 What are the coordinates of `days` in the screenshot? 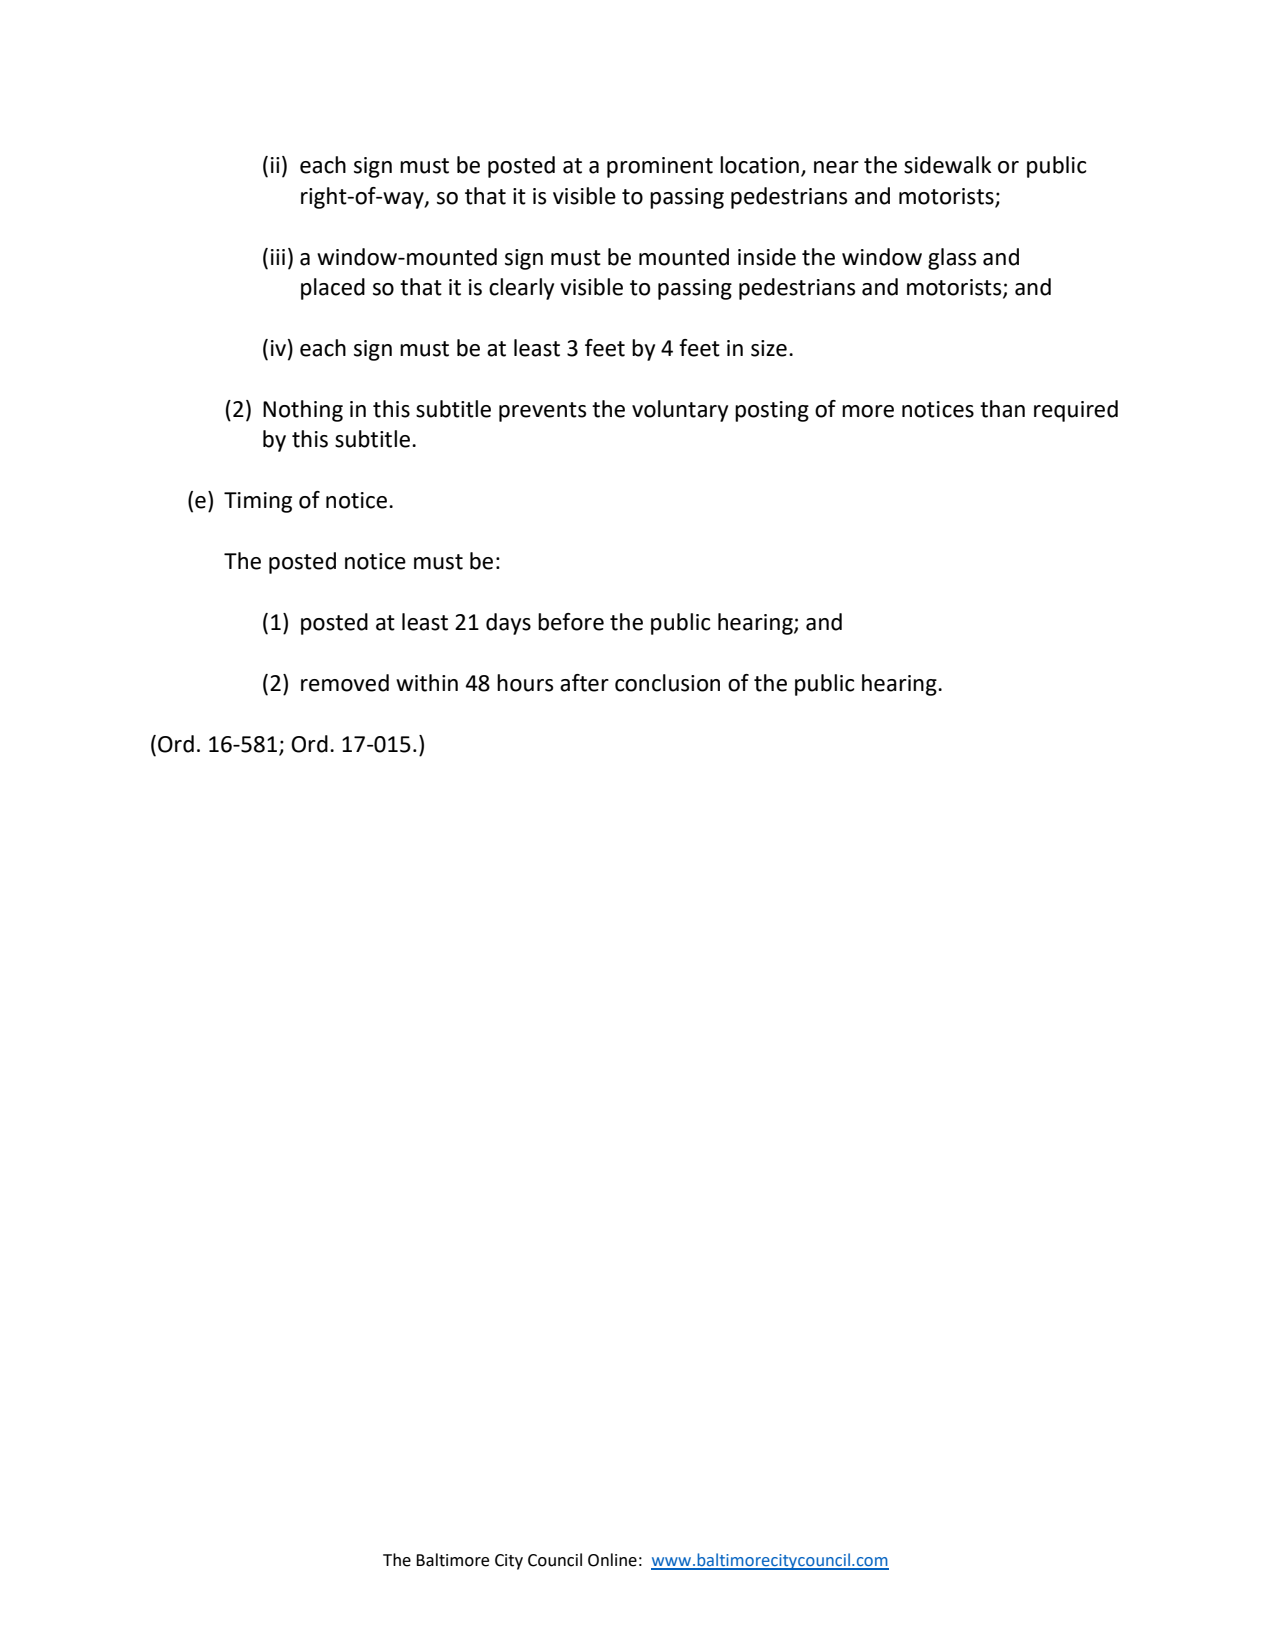 It's located at (508, 624).
